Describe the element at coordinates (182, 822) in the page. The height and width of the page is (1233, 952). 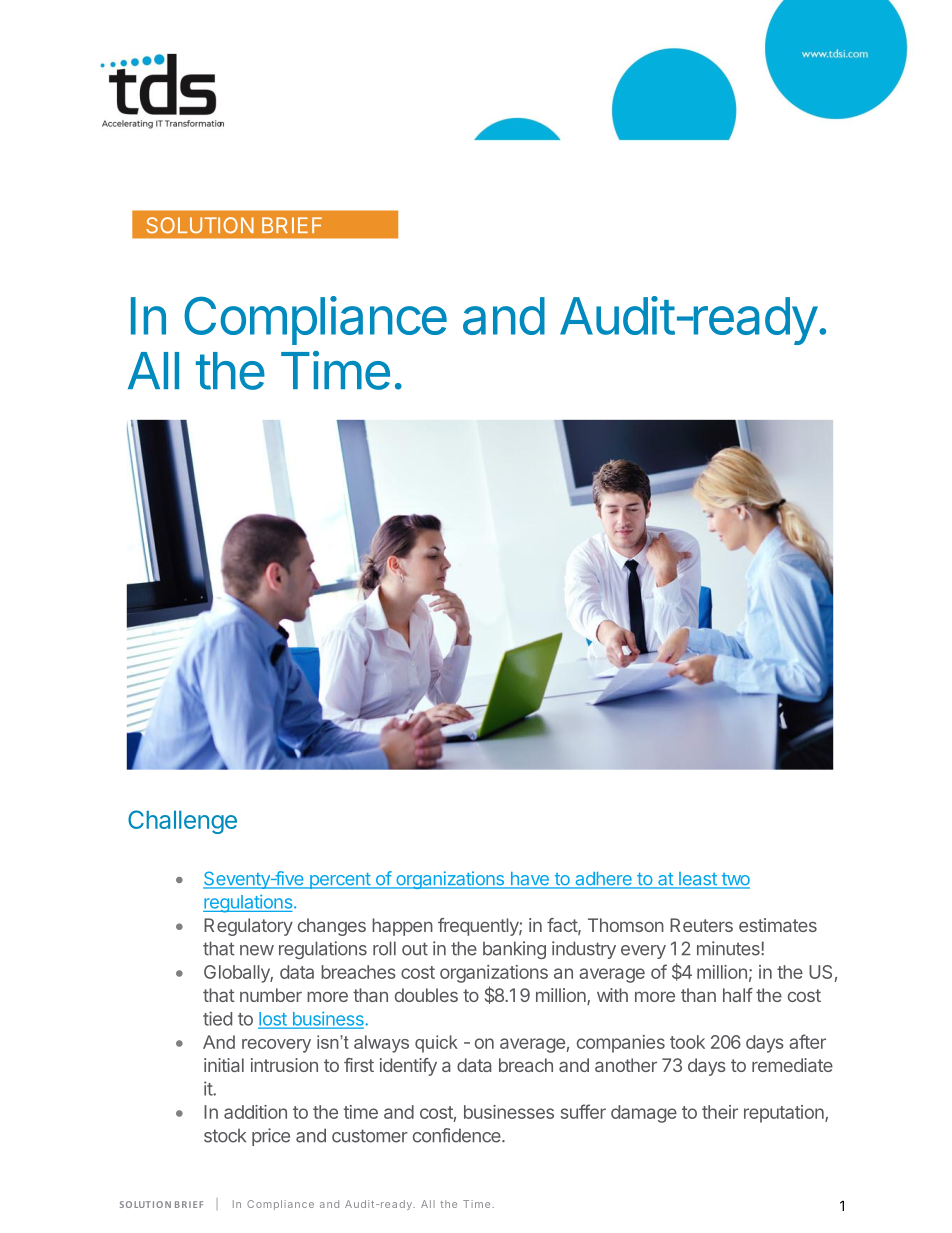
I see `Challenge` at that location.
